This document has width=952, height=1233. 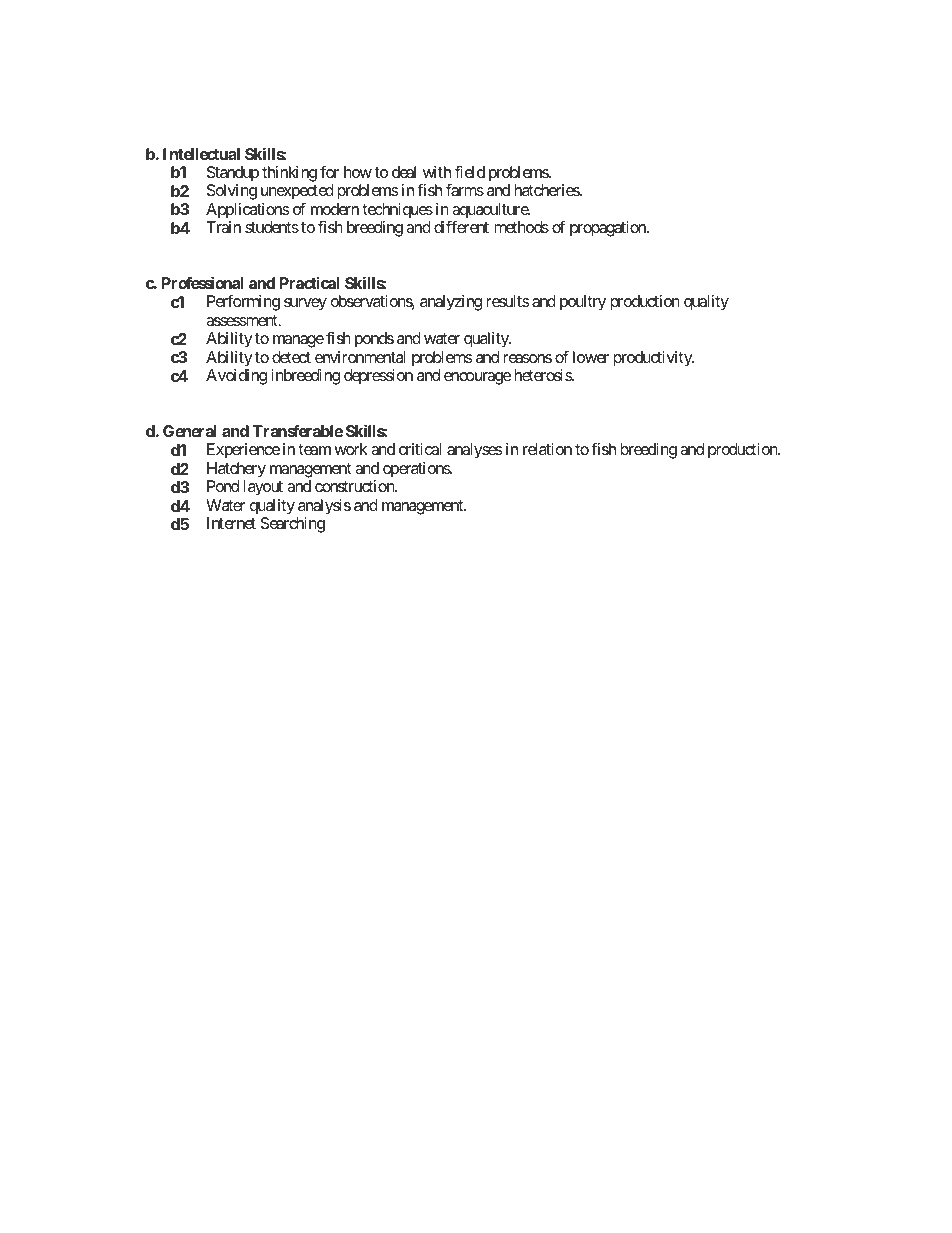 I want to click on with, so click(x=437, y=172).
